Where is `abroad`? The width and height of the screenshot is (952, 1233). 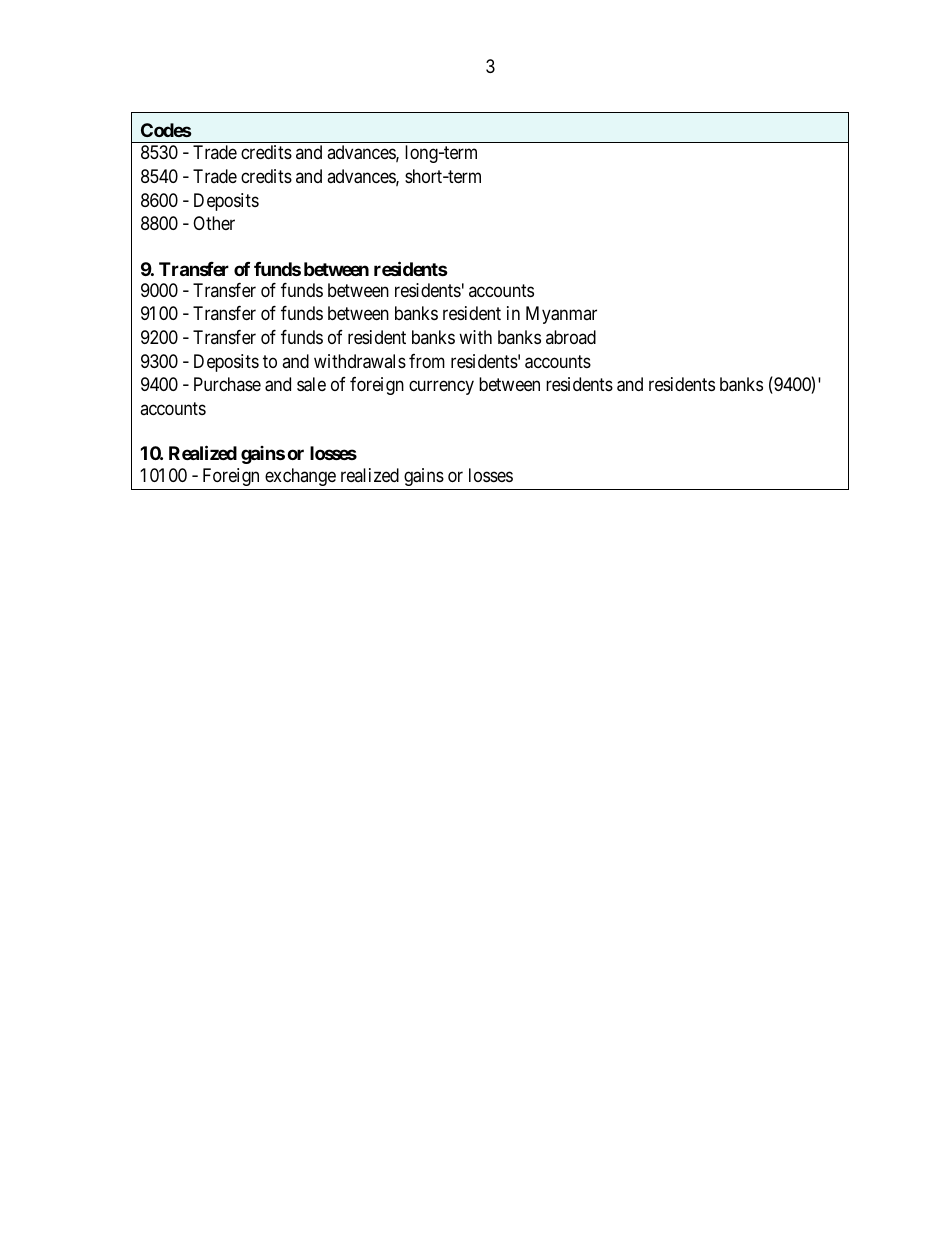 abroad is located at coordinates (571, 337).
